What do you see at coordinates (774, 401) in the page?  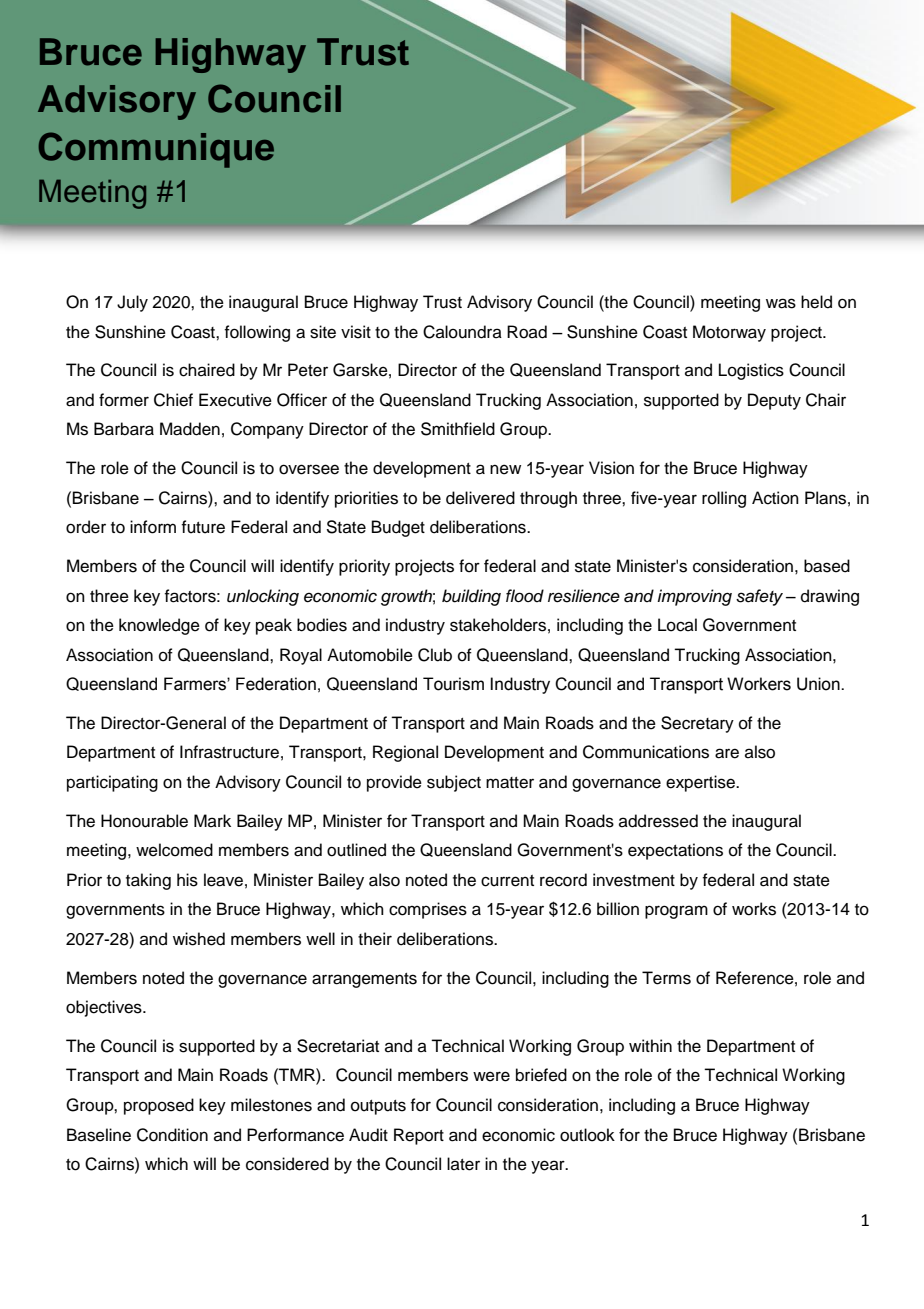 I see `Deputy` at bounding box center [774, 401].
